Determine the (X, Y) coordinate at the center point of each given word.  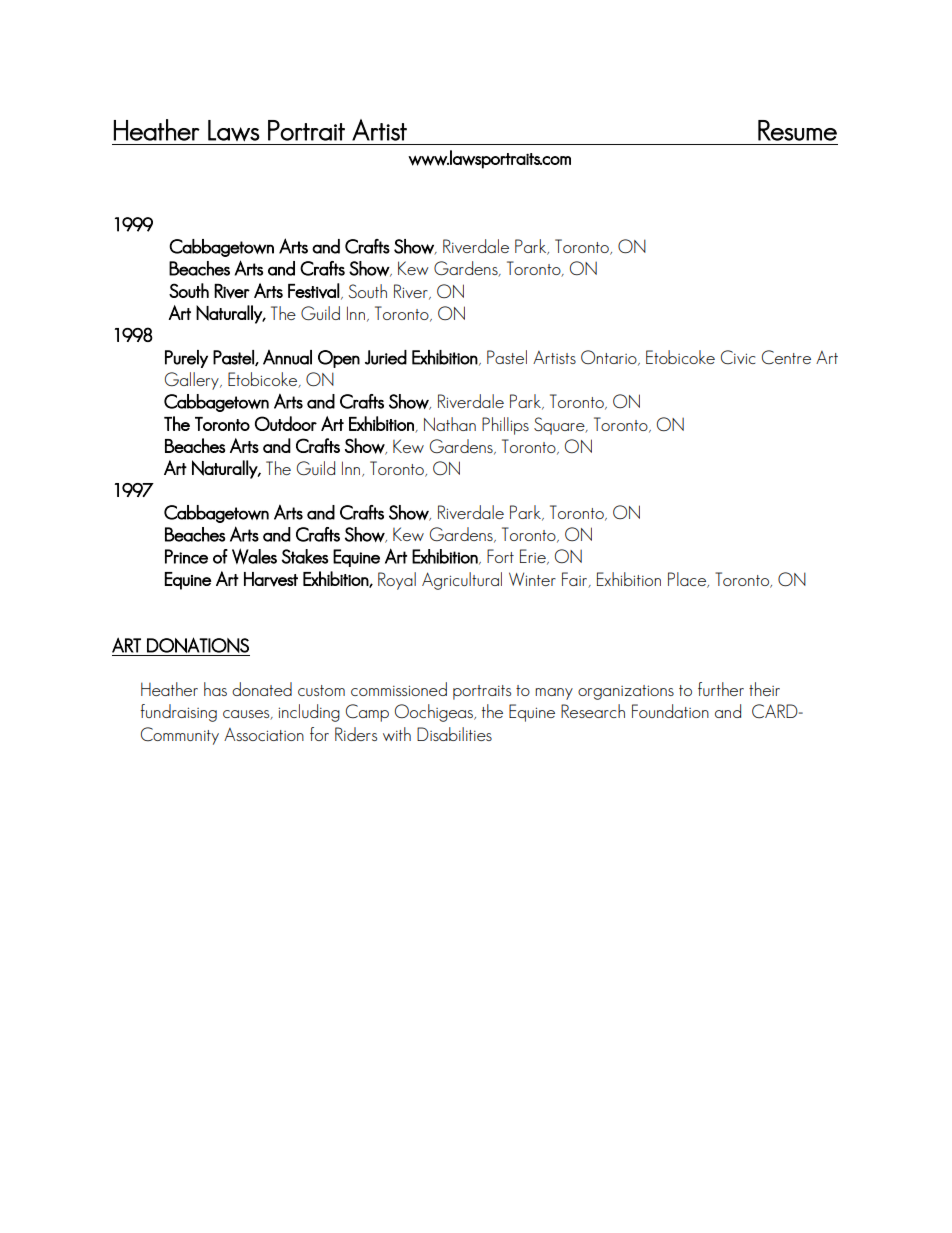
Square (560, 426)
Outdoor (286, 423)
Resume (797, 130)
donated (262, 689)
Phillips (505, 426)
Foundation (670, 711)
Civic (738, 357)
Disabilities (454, 734)
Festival (314, 290)
